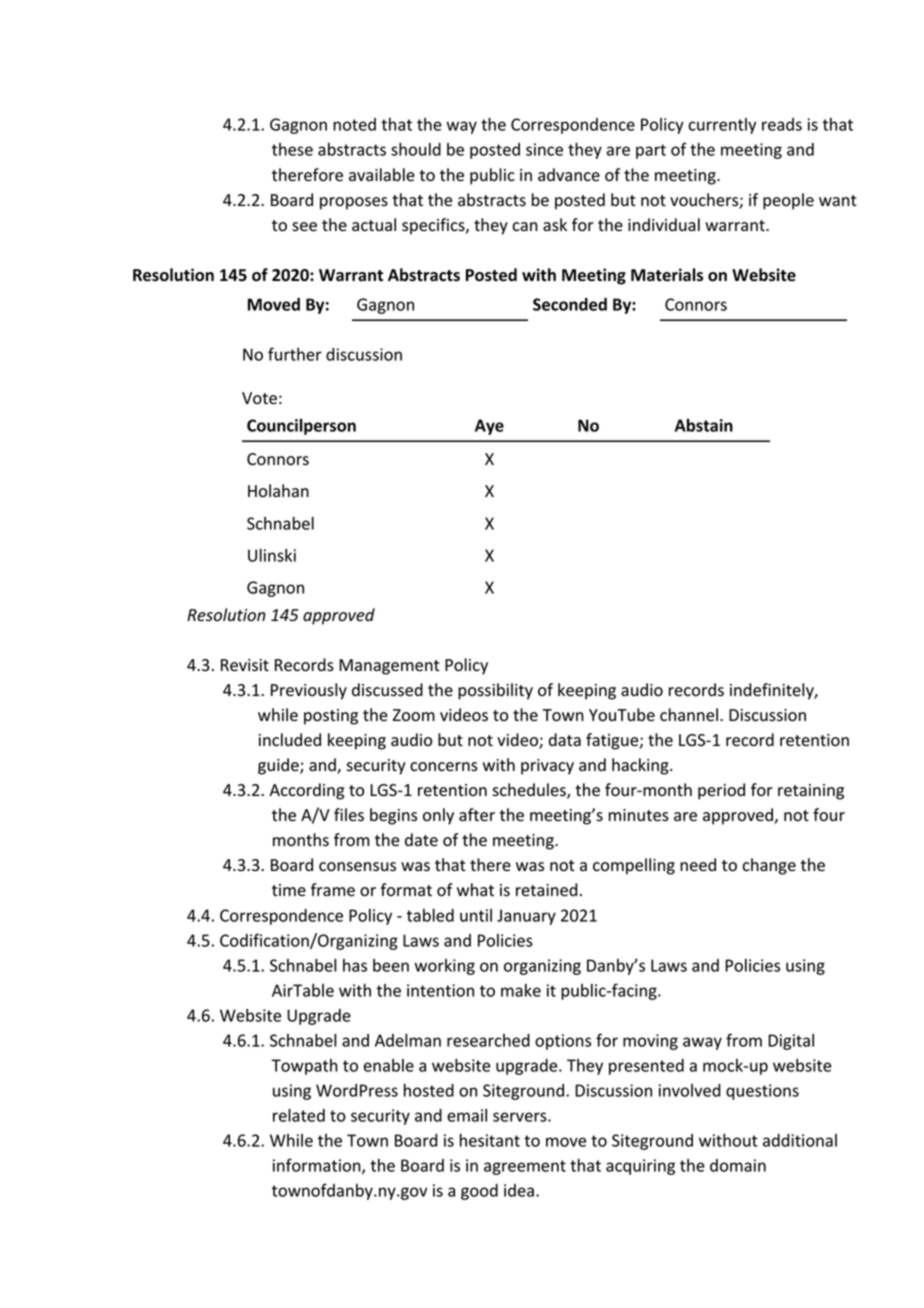 The image size is (924, 1308). What do you see at coordinates (689, 715) in the screenshot?
I see `channel` at bounding box center [689, 715].
